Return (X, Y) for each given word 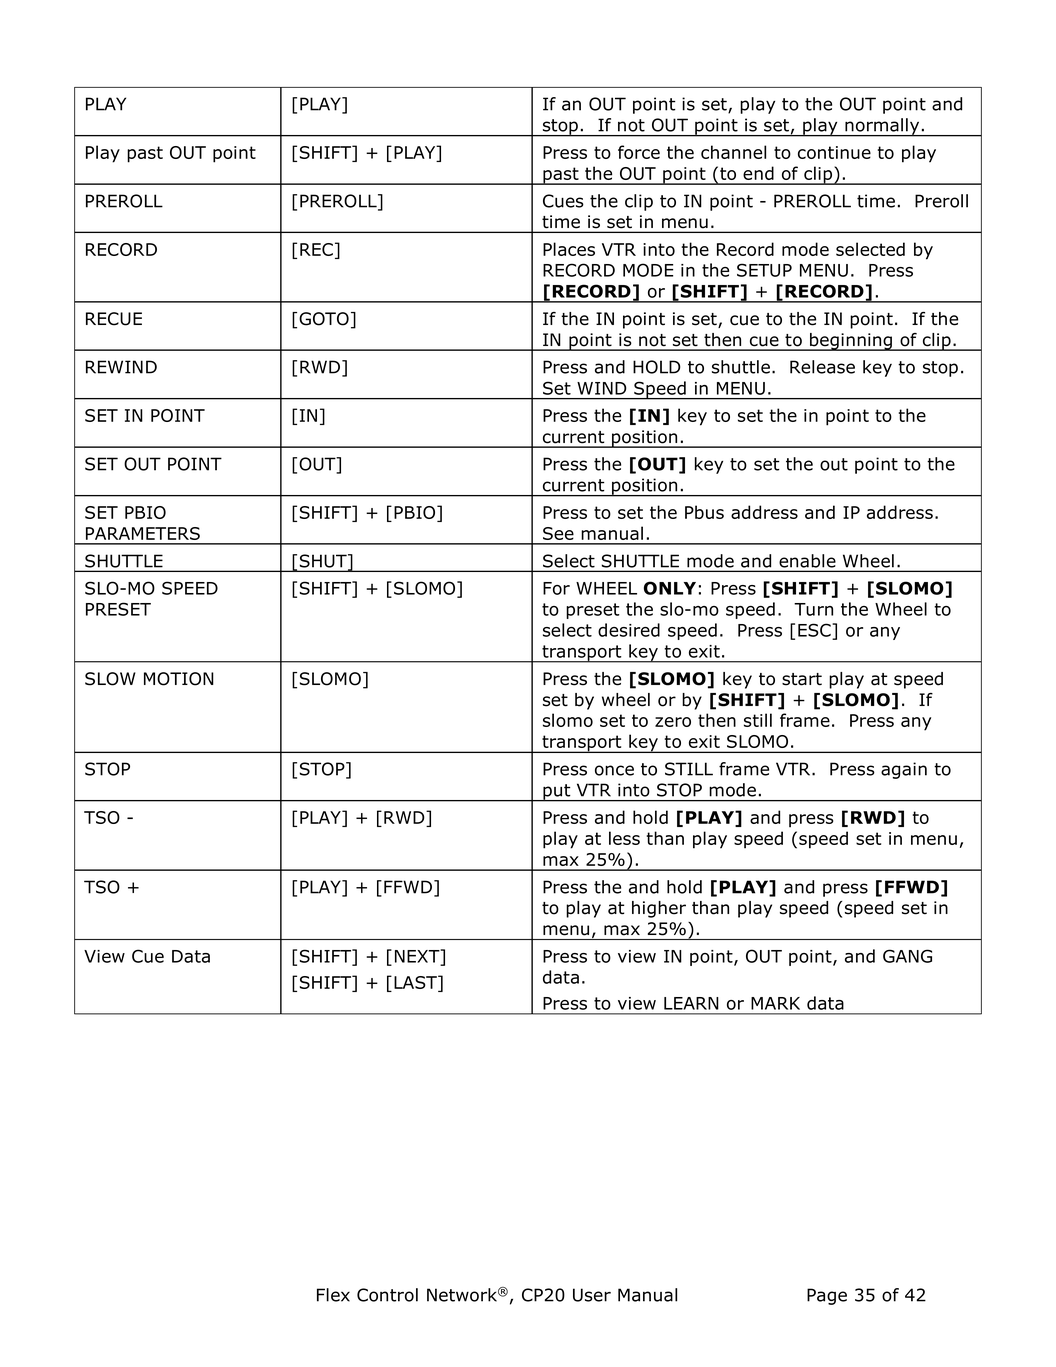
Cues (563, 201)
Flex (333, 1295)
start (802, 679)
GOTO (324, 319)
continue (834, 152)
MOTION (179, 679)
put (557, 793)
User (592, 1295)
